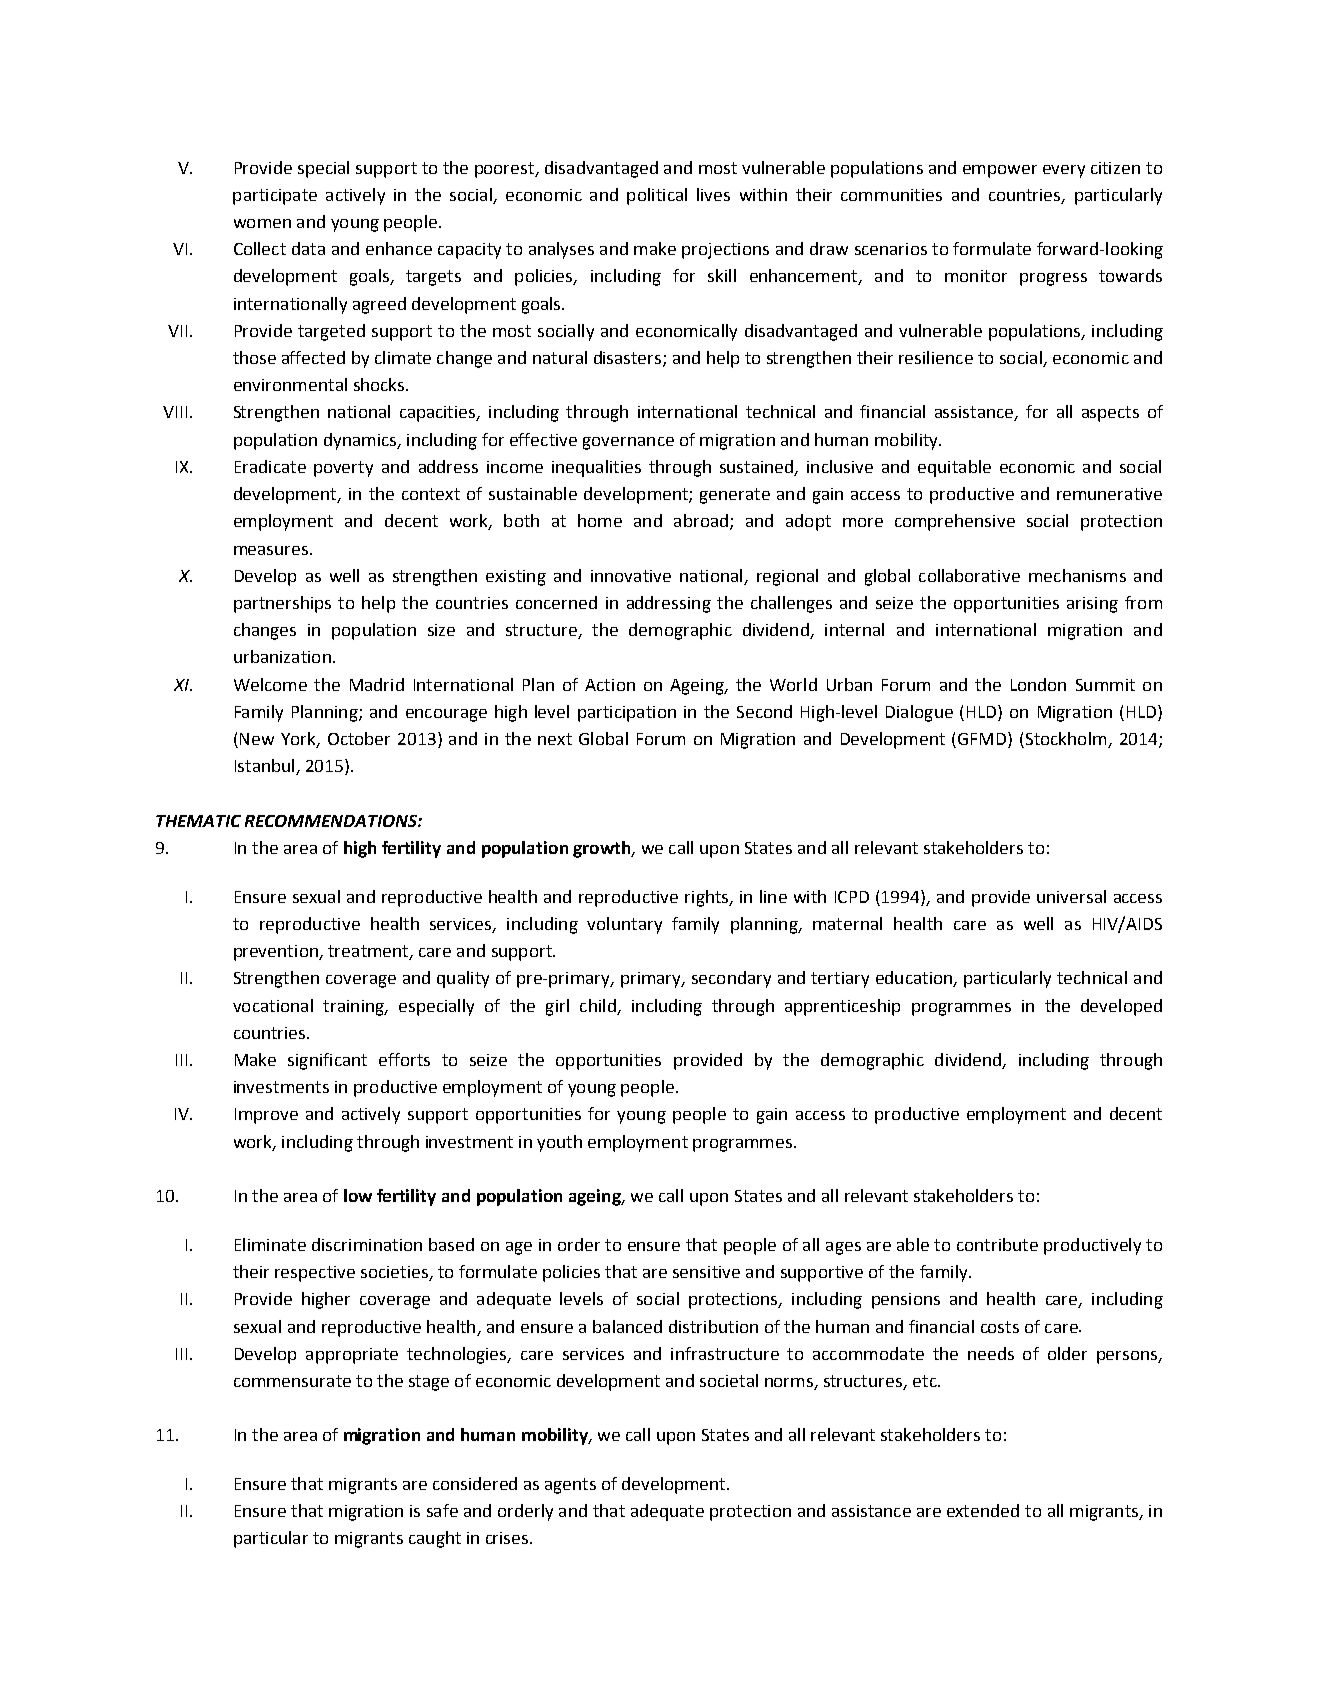 The image size is (1318, 1706). Describe the element at coordinates (275, 197) in the screenshot. I see `participate` at that location.
